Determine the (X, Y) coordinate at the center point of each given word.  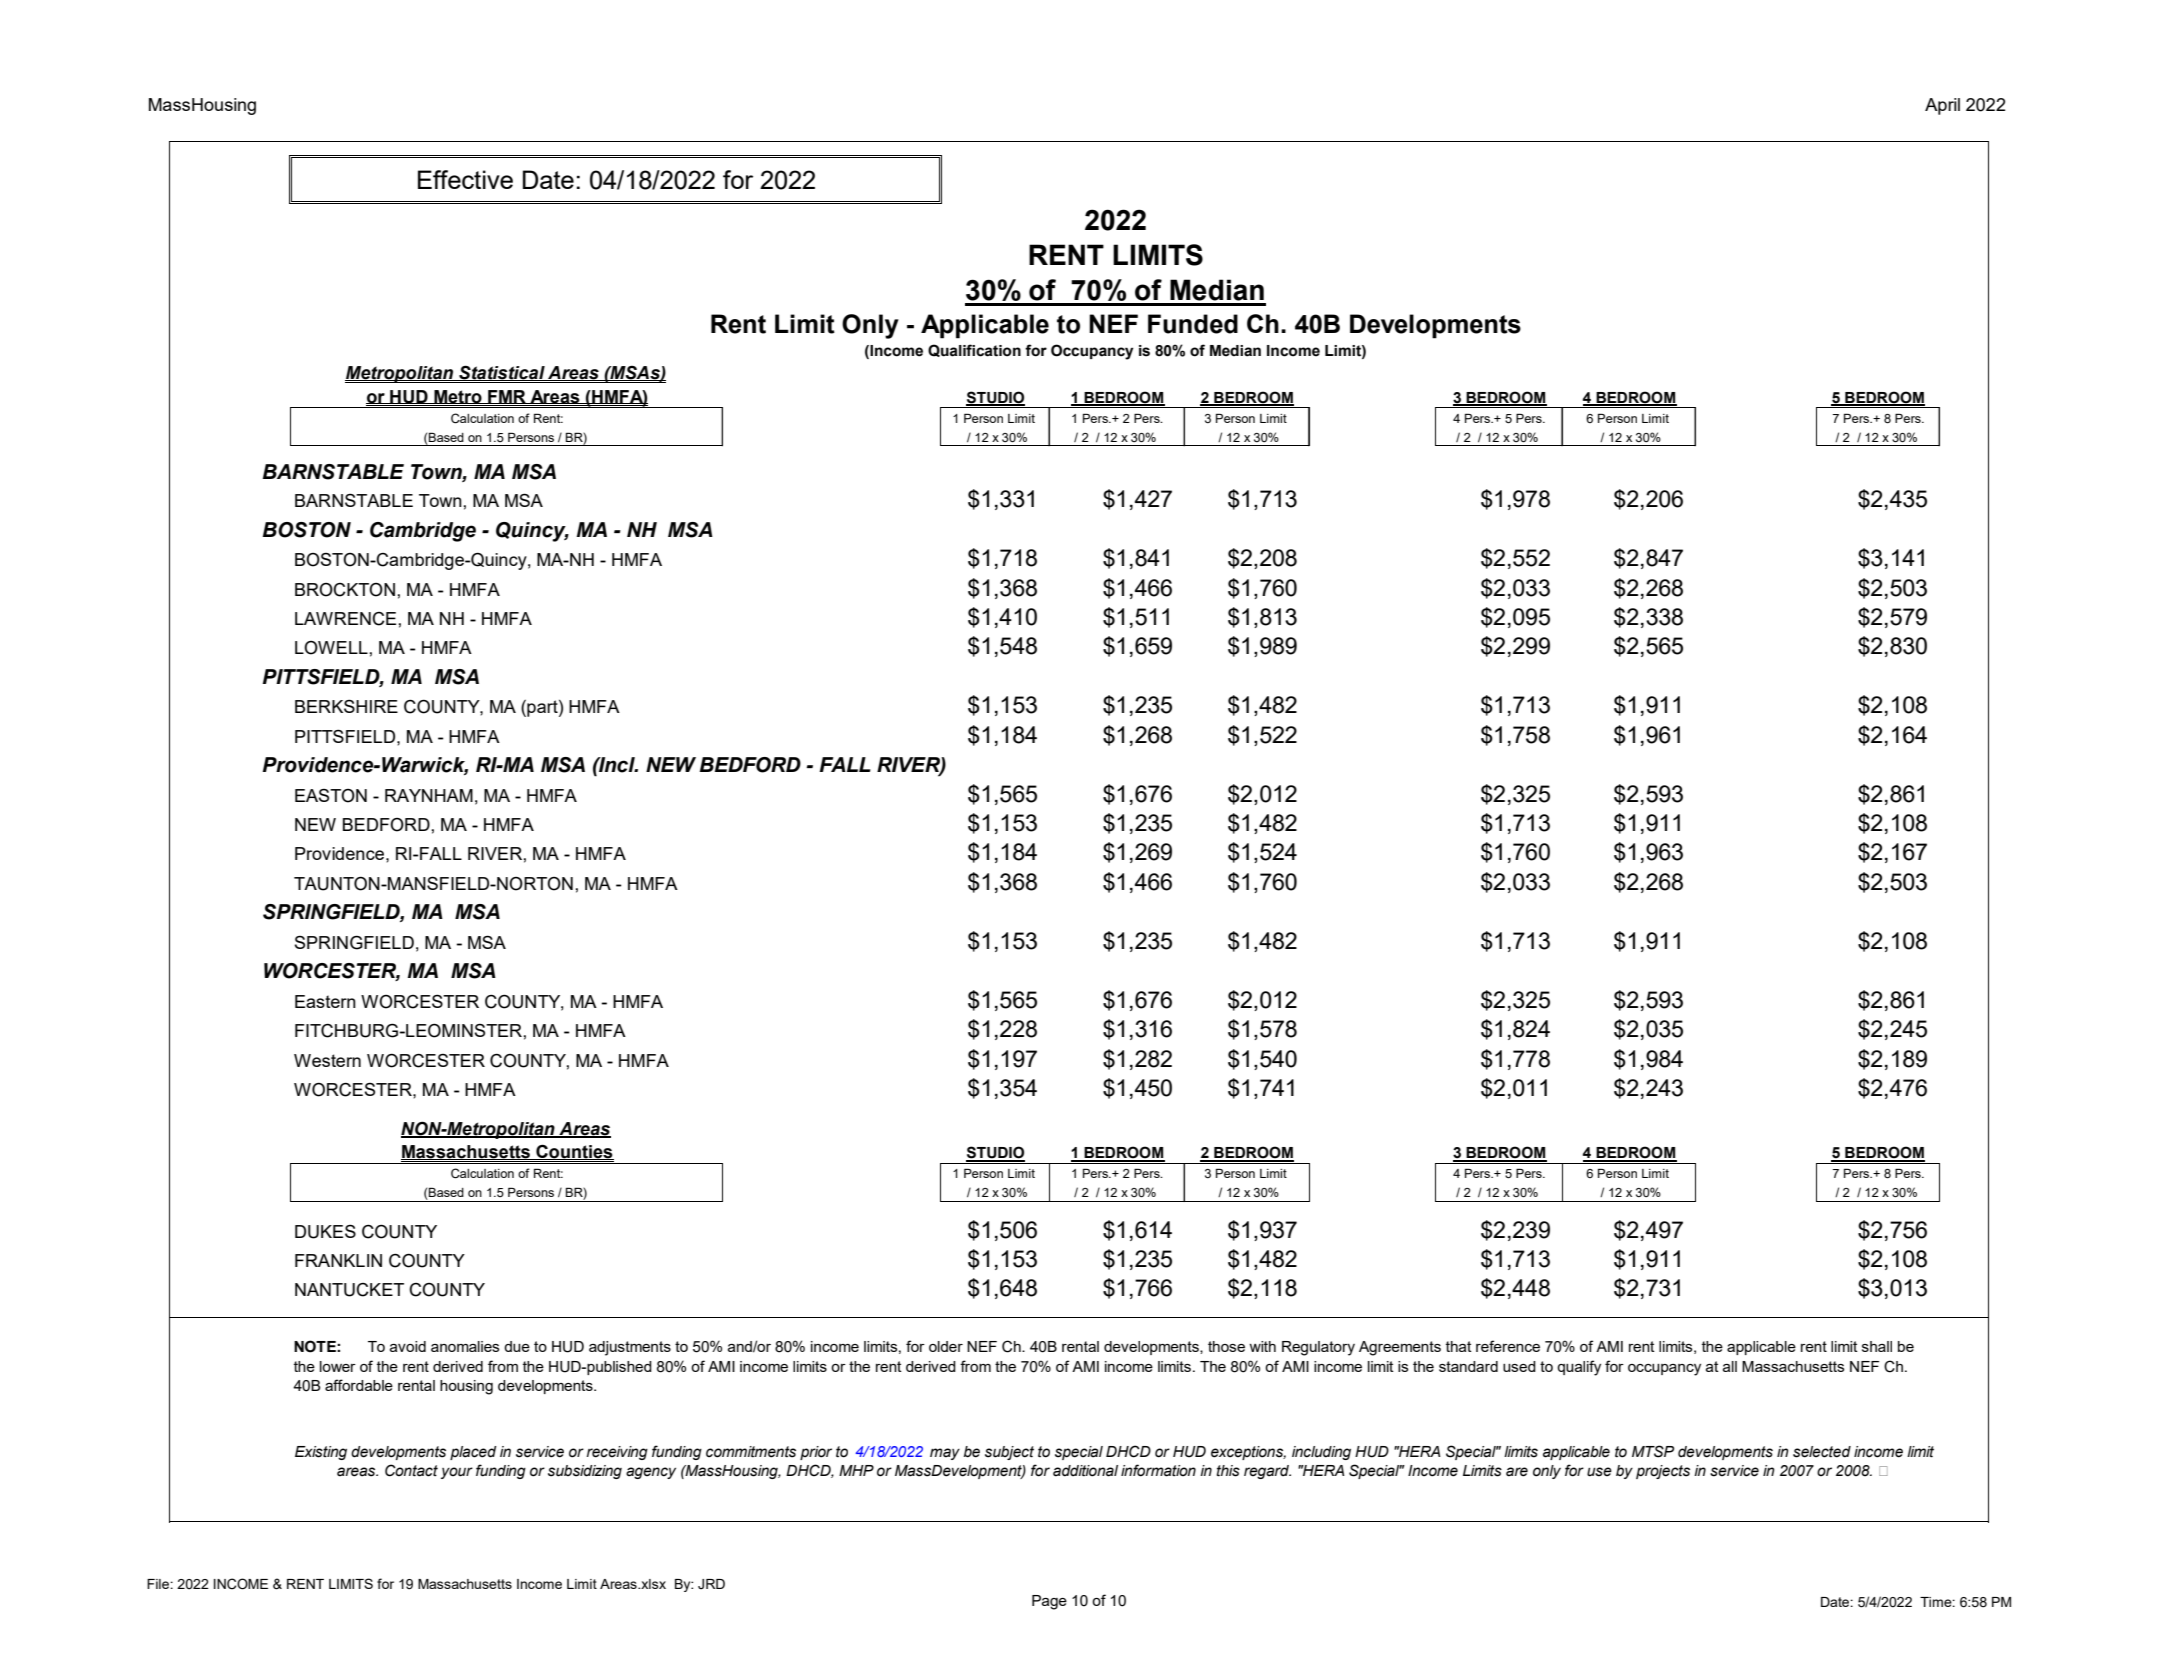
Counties (574, 1152)
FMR (507, 397)
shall (1877, 1346)
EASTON (331, 796)
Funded (1193, 324)
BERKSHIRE (346, 706)
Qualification (974, 350)
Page (1049, 1602)
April (1942, 106)
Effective (465, 179)
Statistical (502, 373)
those (1226, 1346)
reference (1508, 1346)
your (457, 1473)
